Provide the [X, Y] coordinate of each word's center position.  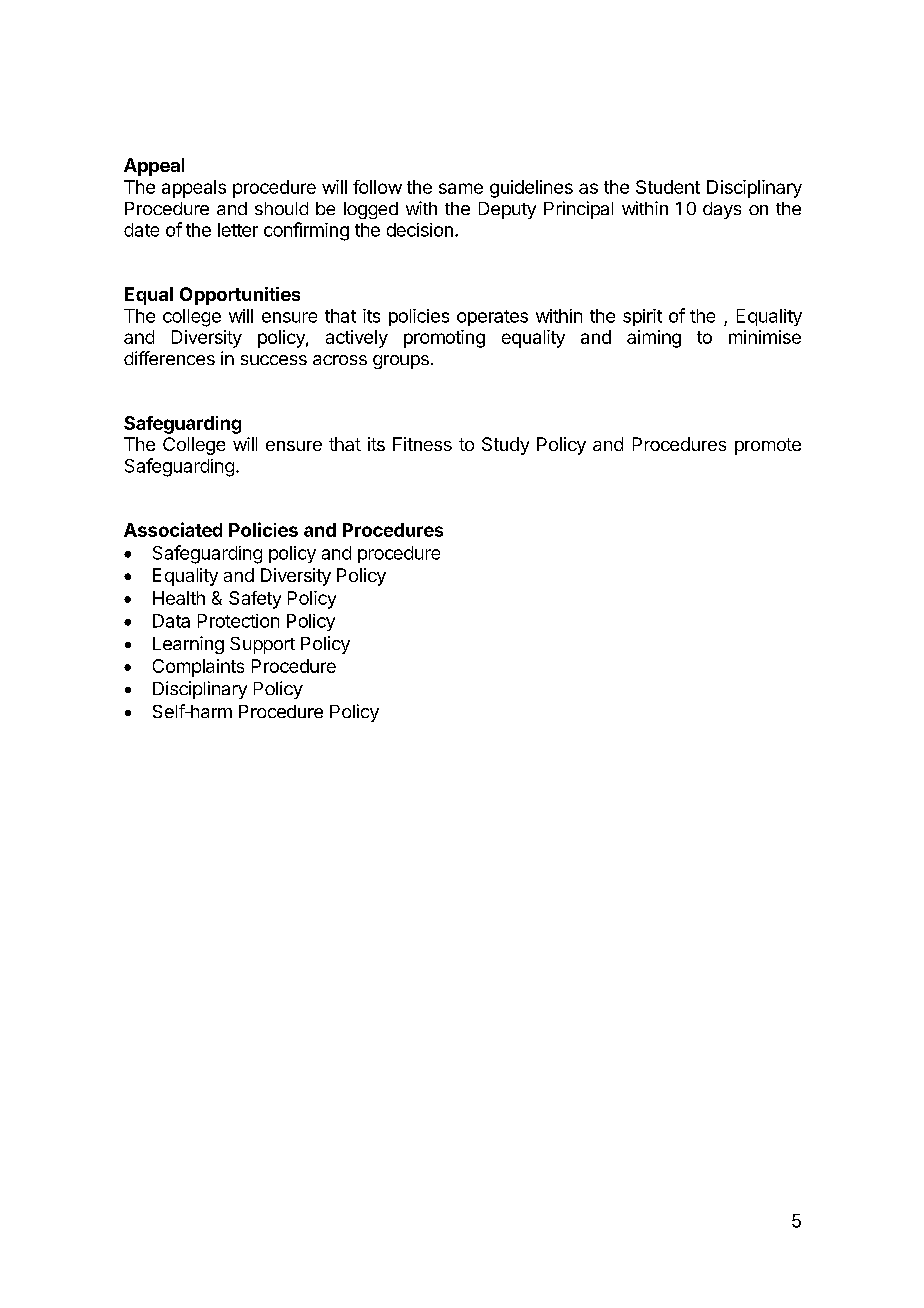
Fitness [422, 444]
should [281, 208]
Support [262, 645]
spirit [642, 317]
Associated [173, 529]
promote [768, 446]
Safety [255, 600]
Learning [188, 645]
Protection [238, 621]
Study [505, 446]
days [722, 210]
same [461, 188]
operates [492, 318]
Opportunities [240, 296]
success [274, 360]
